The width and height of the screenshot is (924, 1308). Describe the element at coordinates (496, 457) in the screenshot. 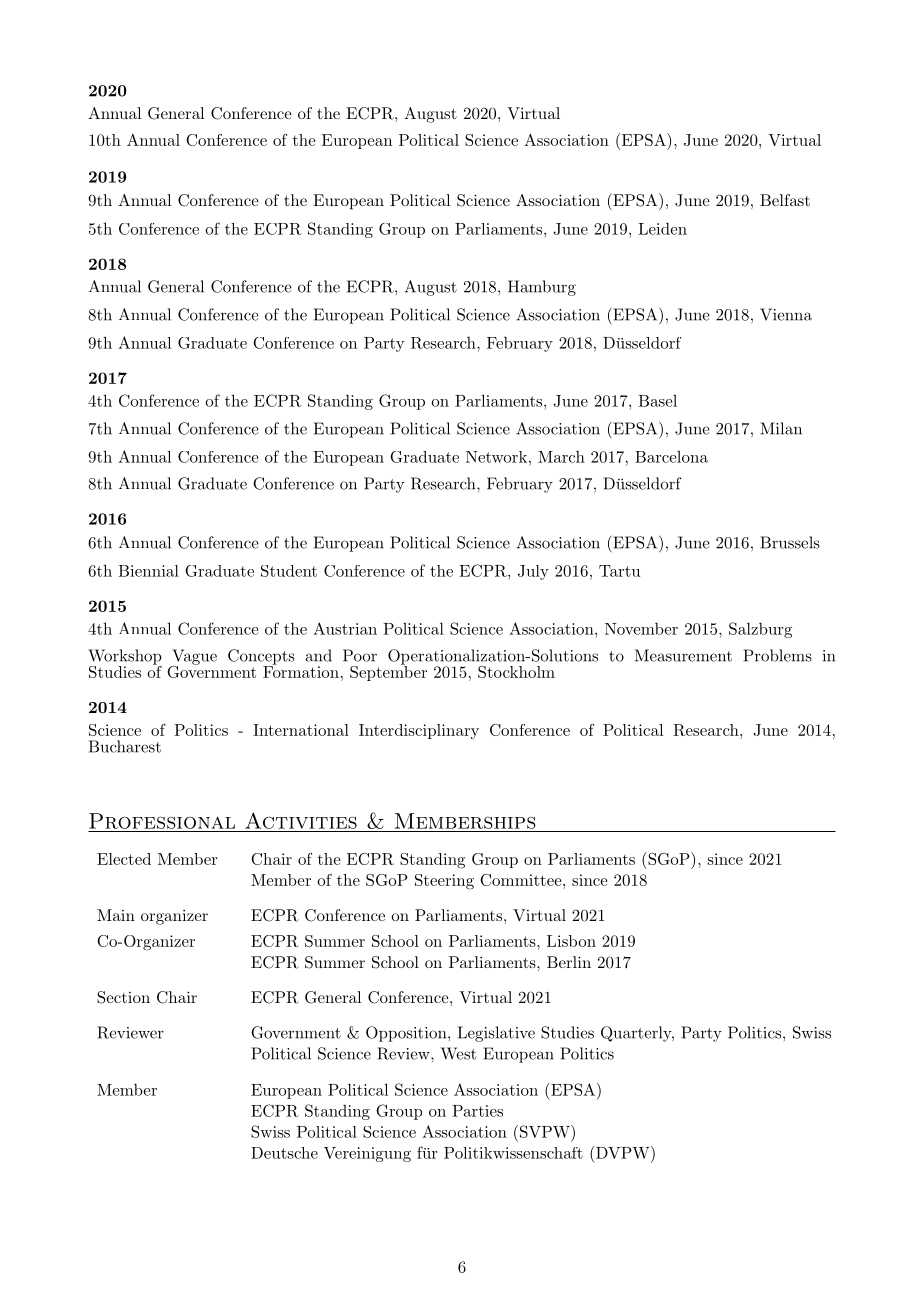

I see `Network` at that location.
